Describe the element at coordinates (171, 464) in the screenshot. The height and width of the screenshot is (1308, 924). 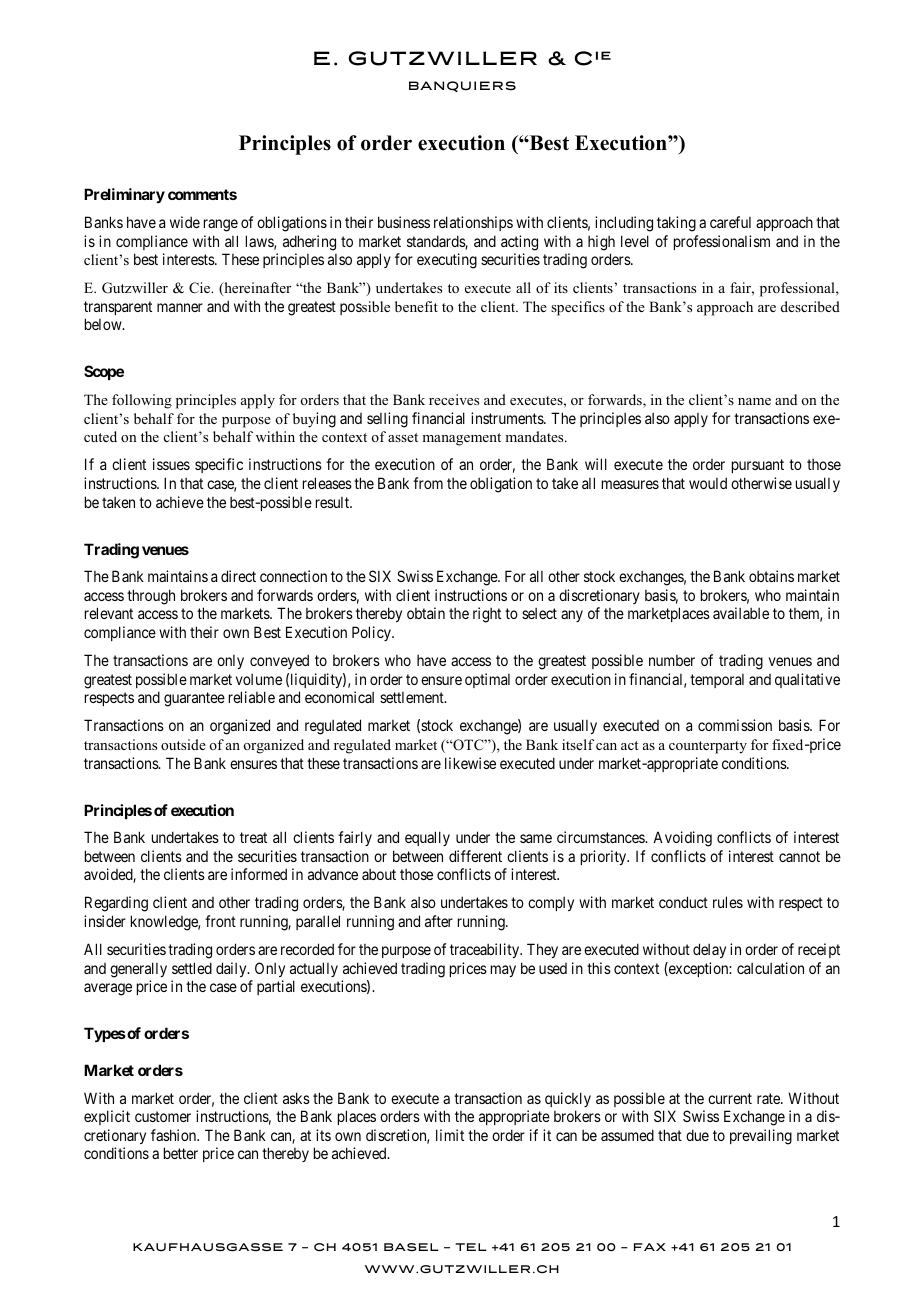
I see `issues` at that location.
